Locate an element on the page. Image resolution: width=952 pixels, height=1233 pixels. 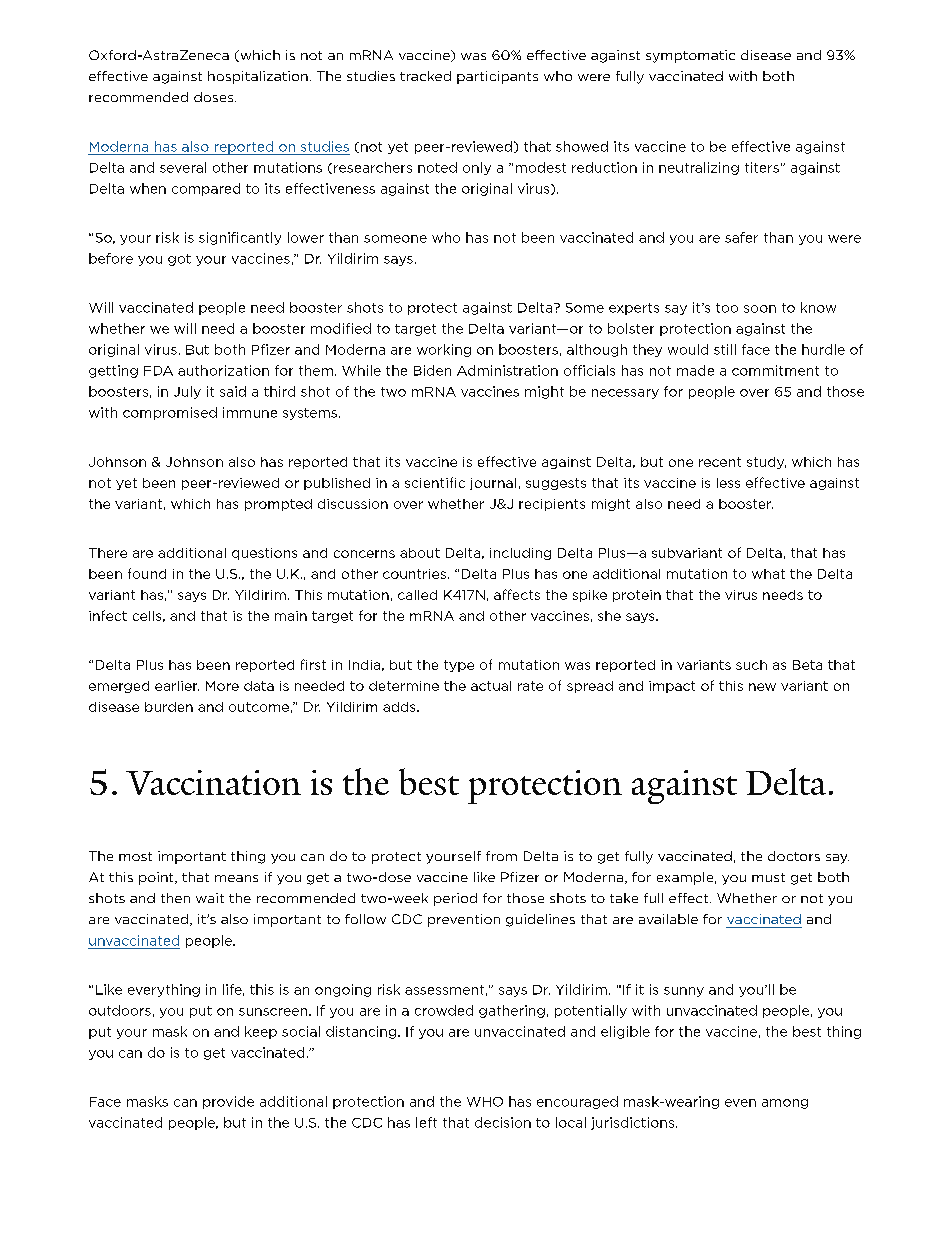
among is located at coordinates (785, 1104).
